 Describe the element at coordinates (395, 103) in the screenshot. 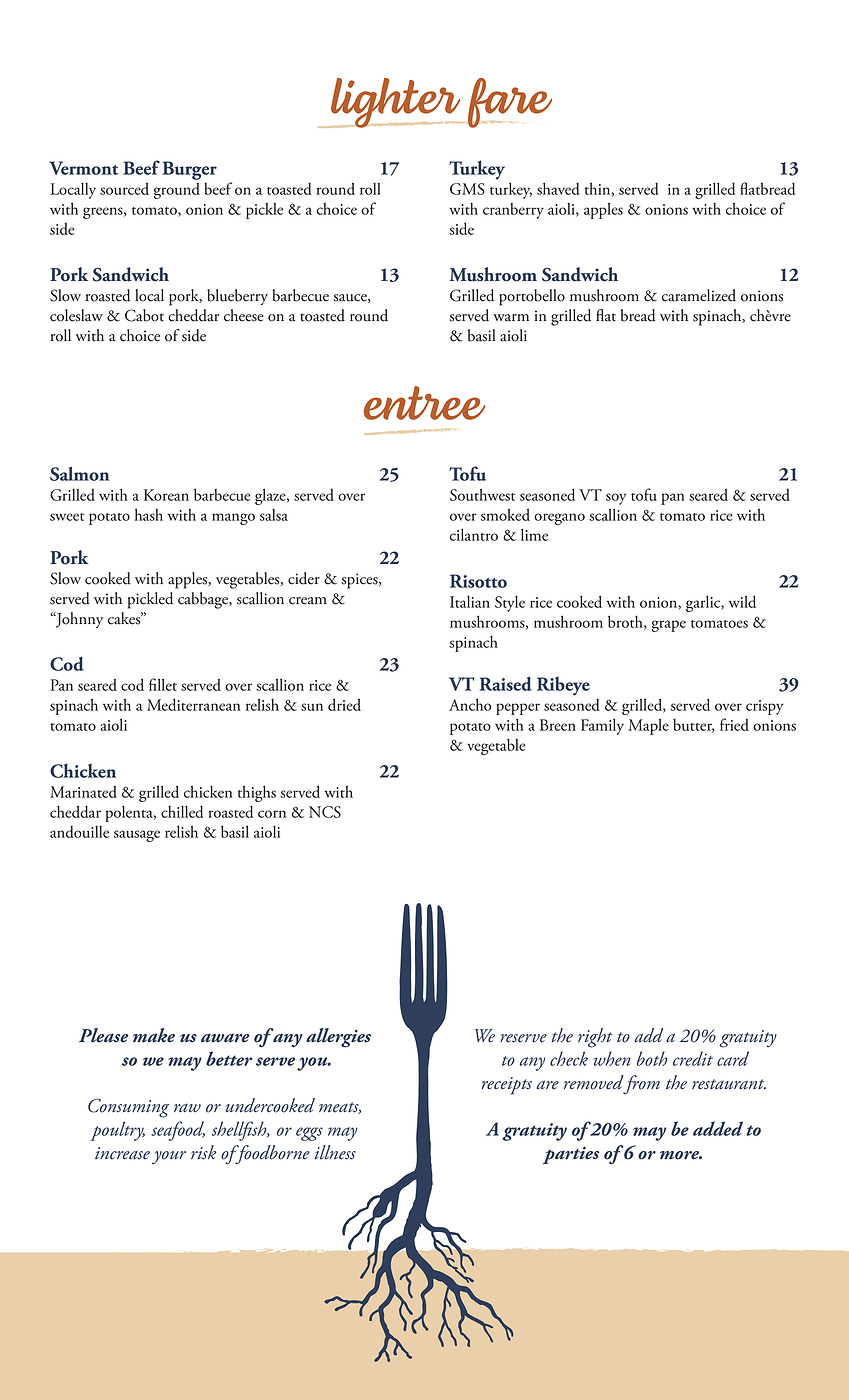

I see `lighter` at that location.
